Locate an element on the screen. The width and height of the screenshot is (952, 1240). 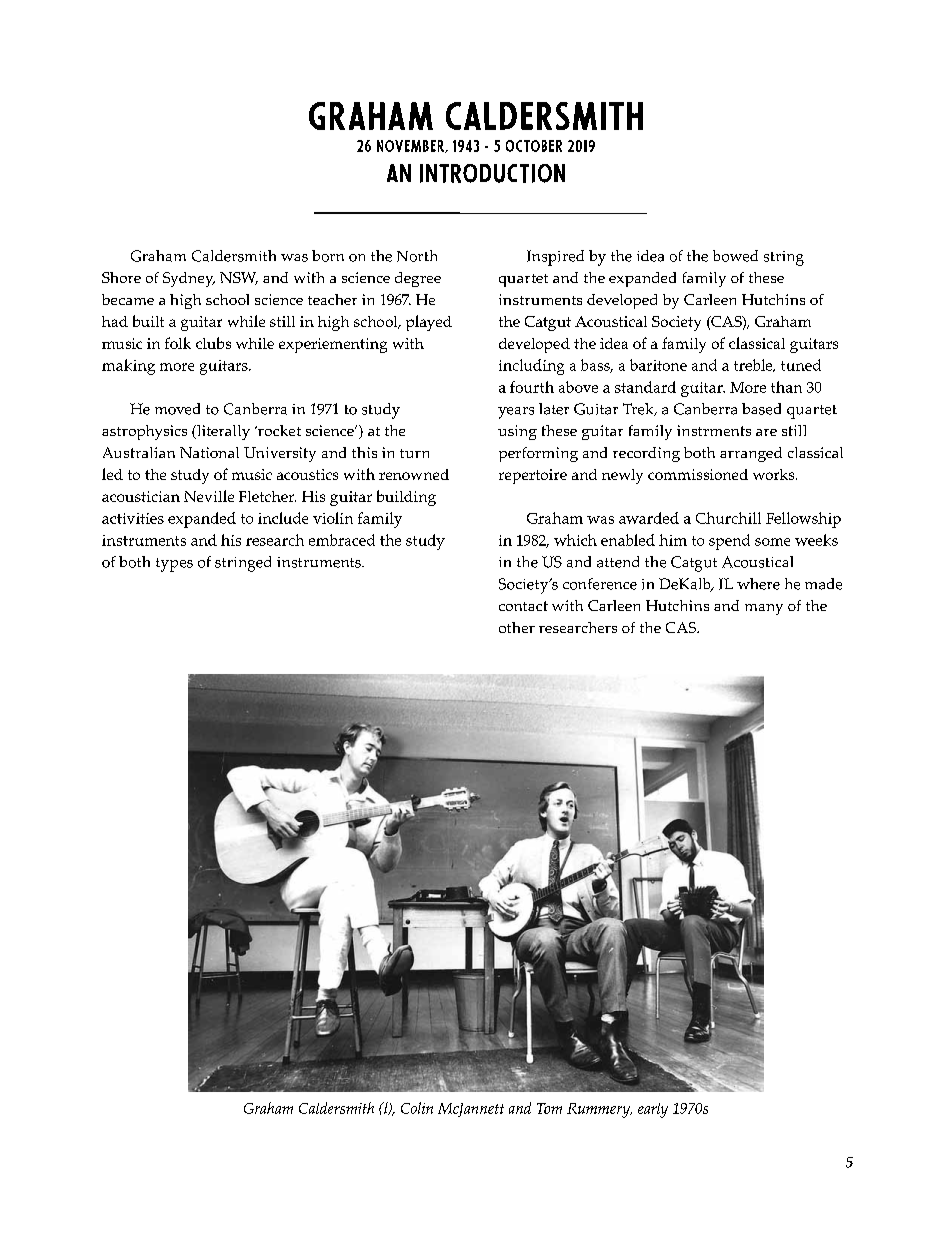
Colin is located at coordinates (417, 1108).
